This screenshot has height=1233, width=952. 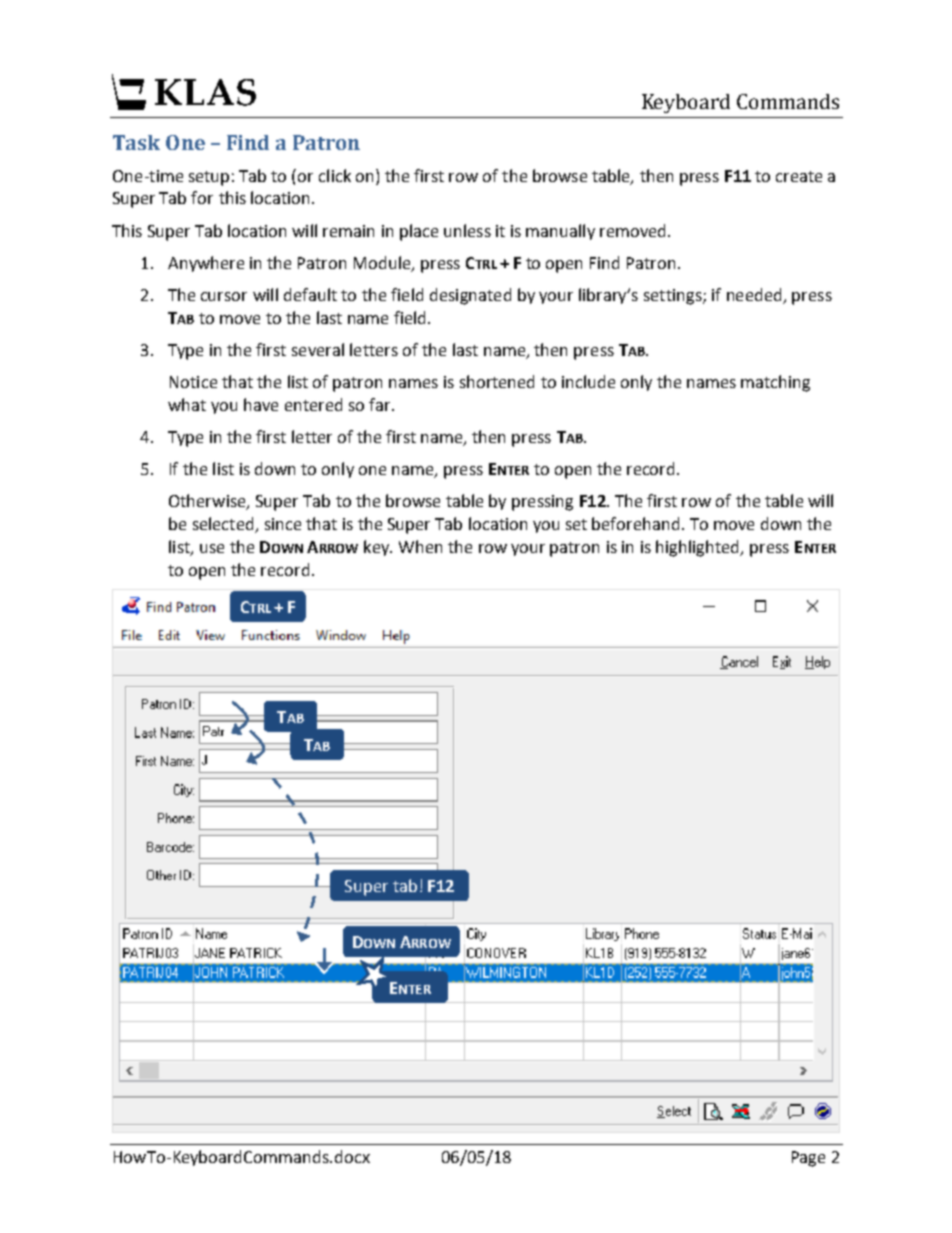 What do you see at coordinates (467, 230) in the screenshot?
I see `unless` at bounding box center [467, 230].
